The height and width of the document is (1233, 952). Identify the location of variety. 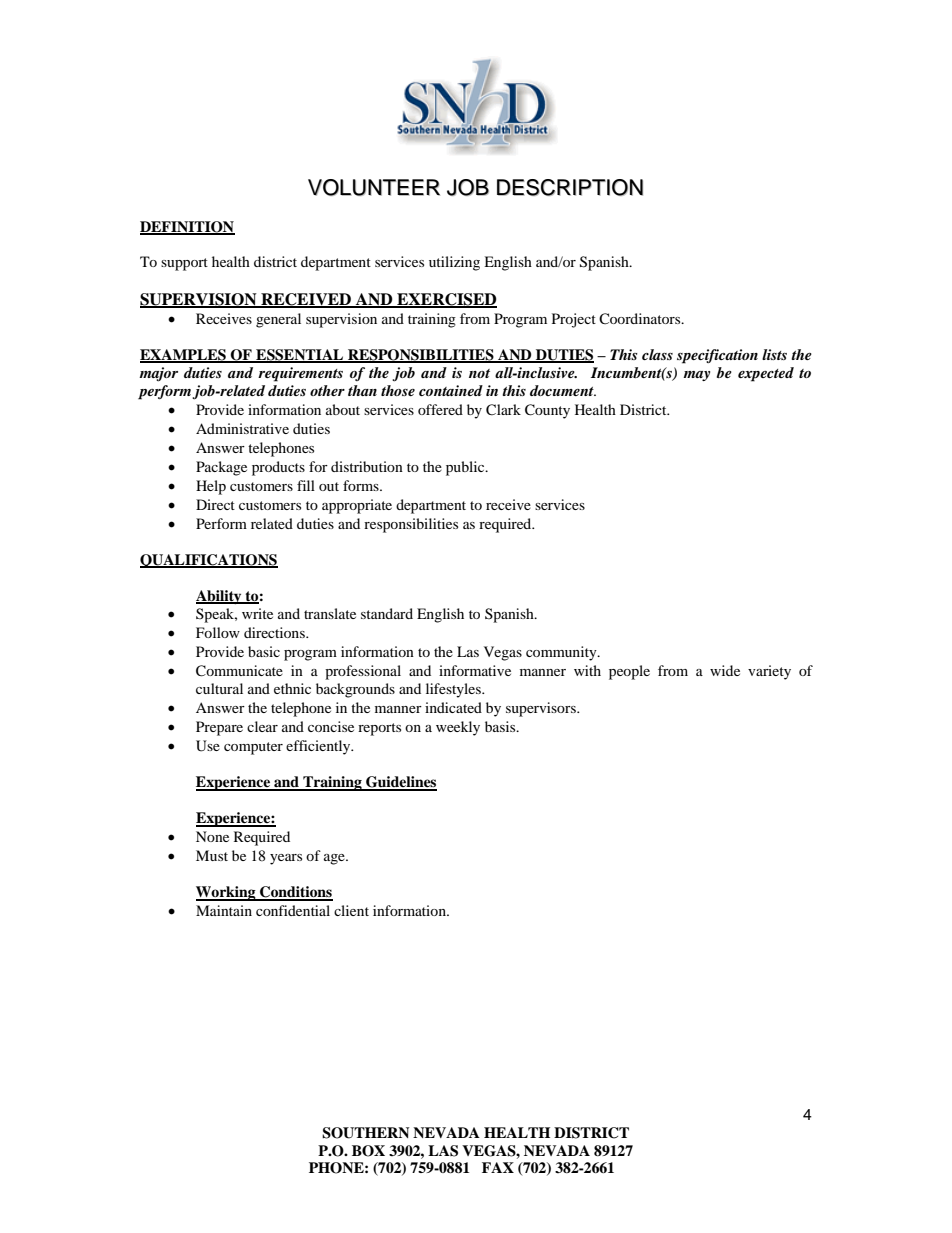
(769, 672).
